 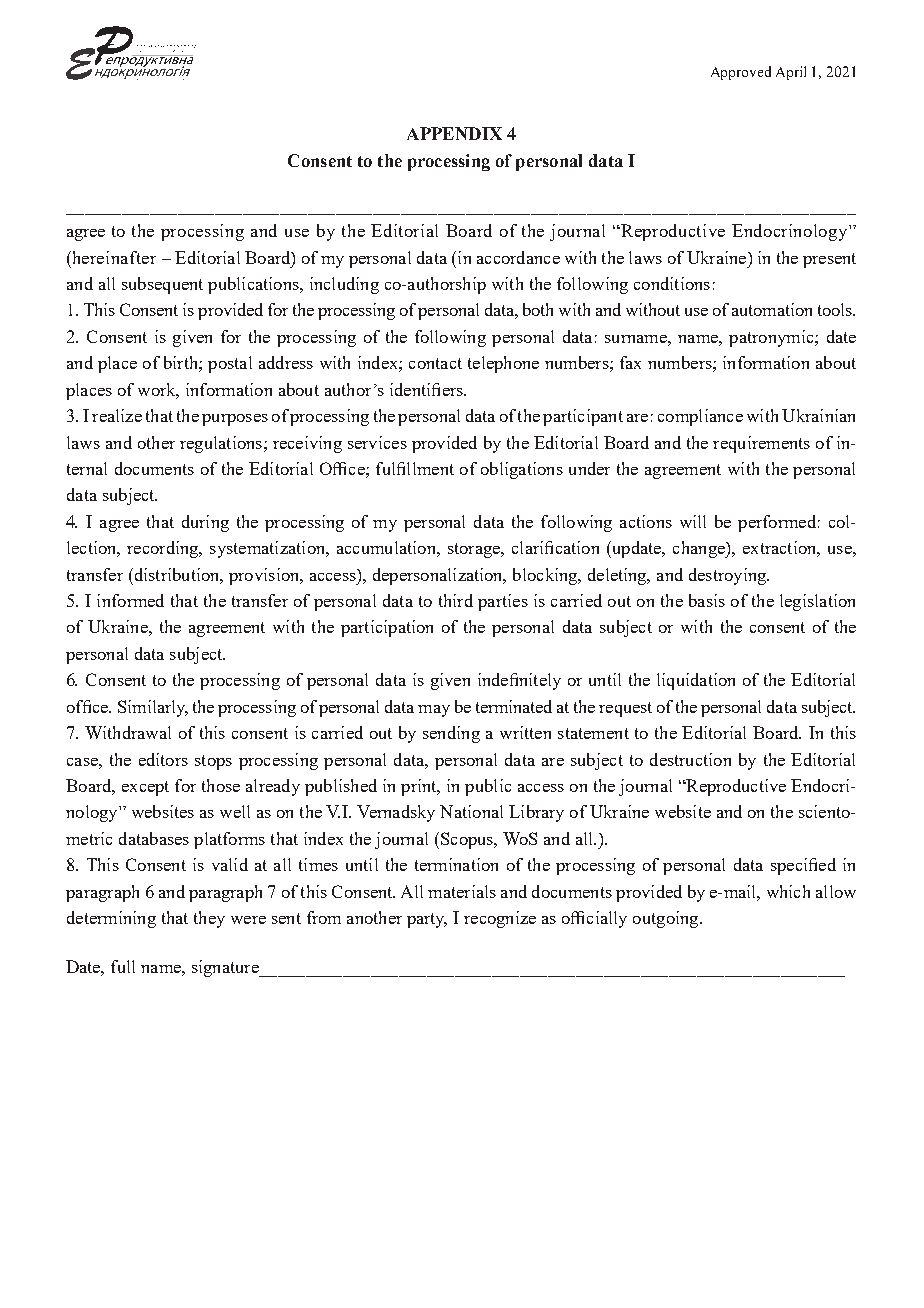 What do you see at coordinates (451, 734) in the screenshot?
I see `sending` at bounding box center [451, 734].
